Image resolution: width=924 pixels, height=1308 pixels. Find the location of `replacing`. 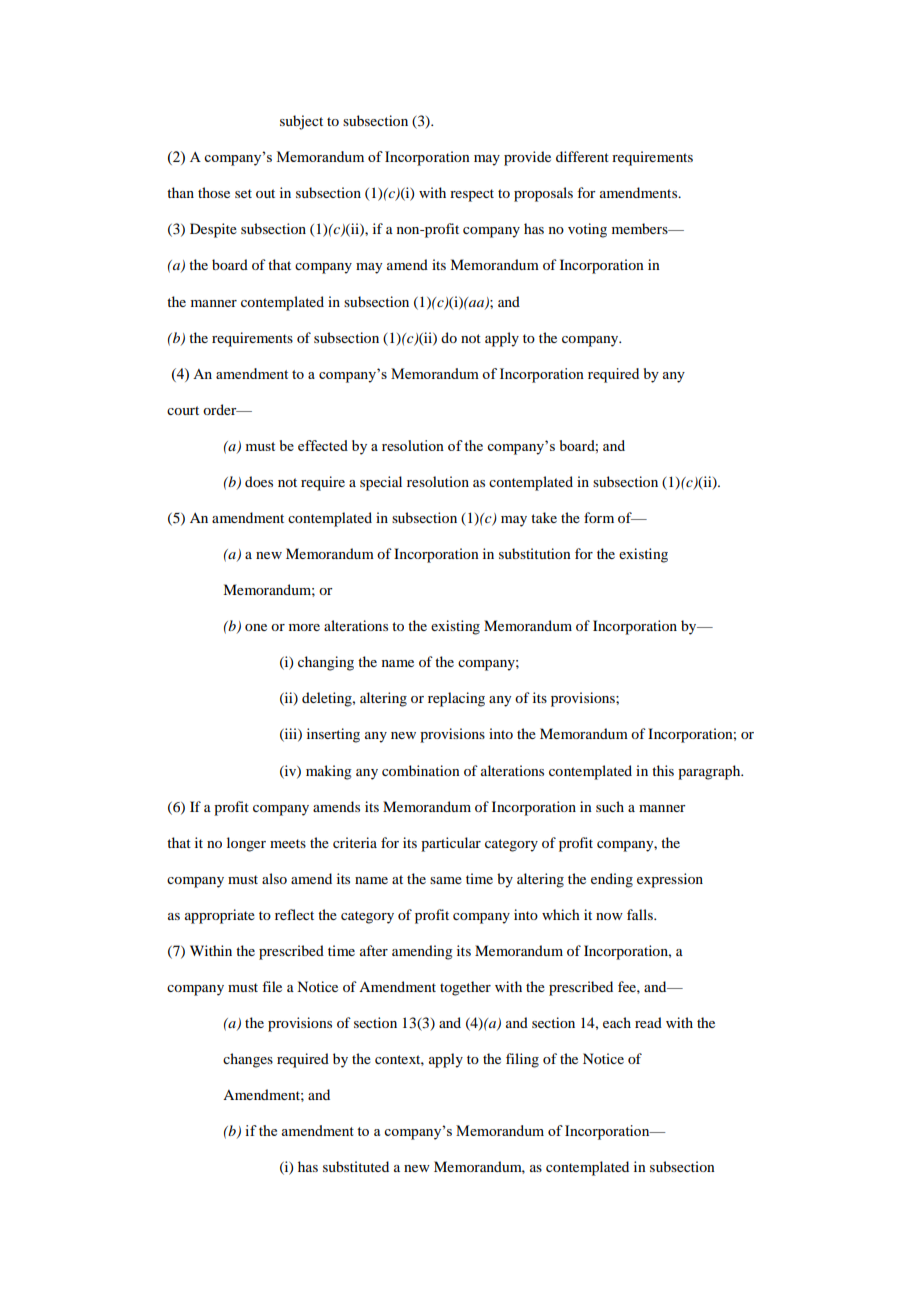

replacing is located at coordinates (456, 699).
